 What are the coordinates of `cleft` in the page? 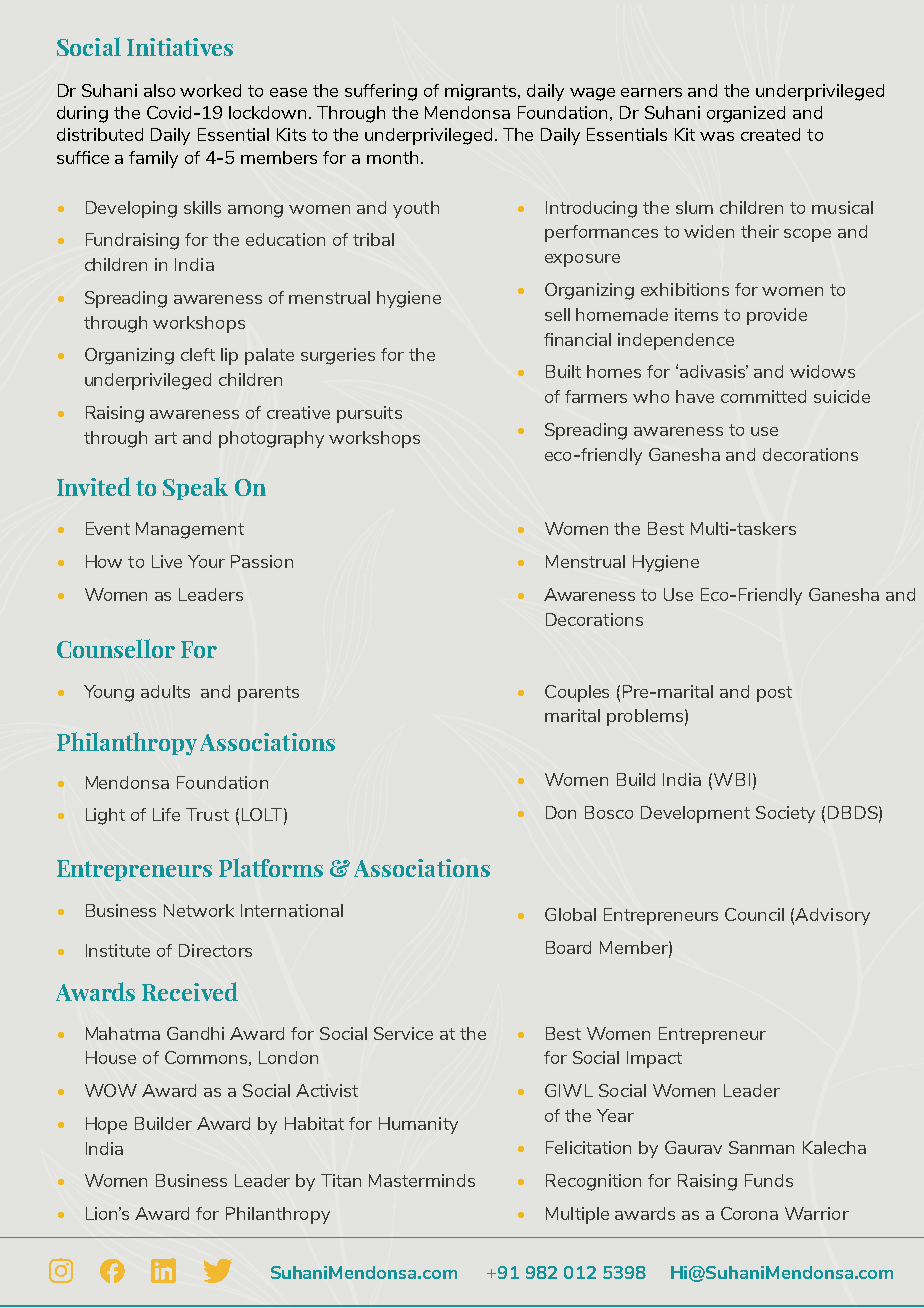 It's located at (198, 354).
